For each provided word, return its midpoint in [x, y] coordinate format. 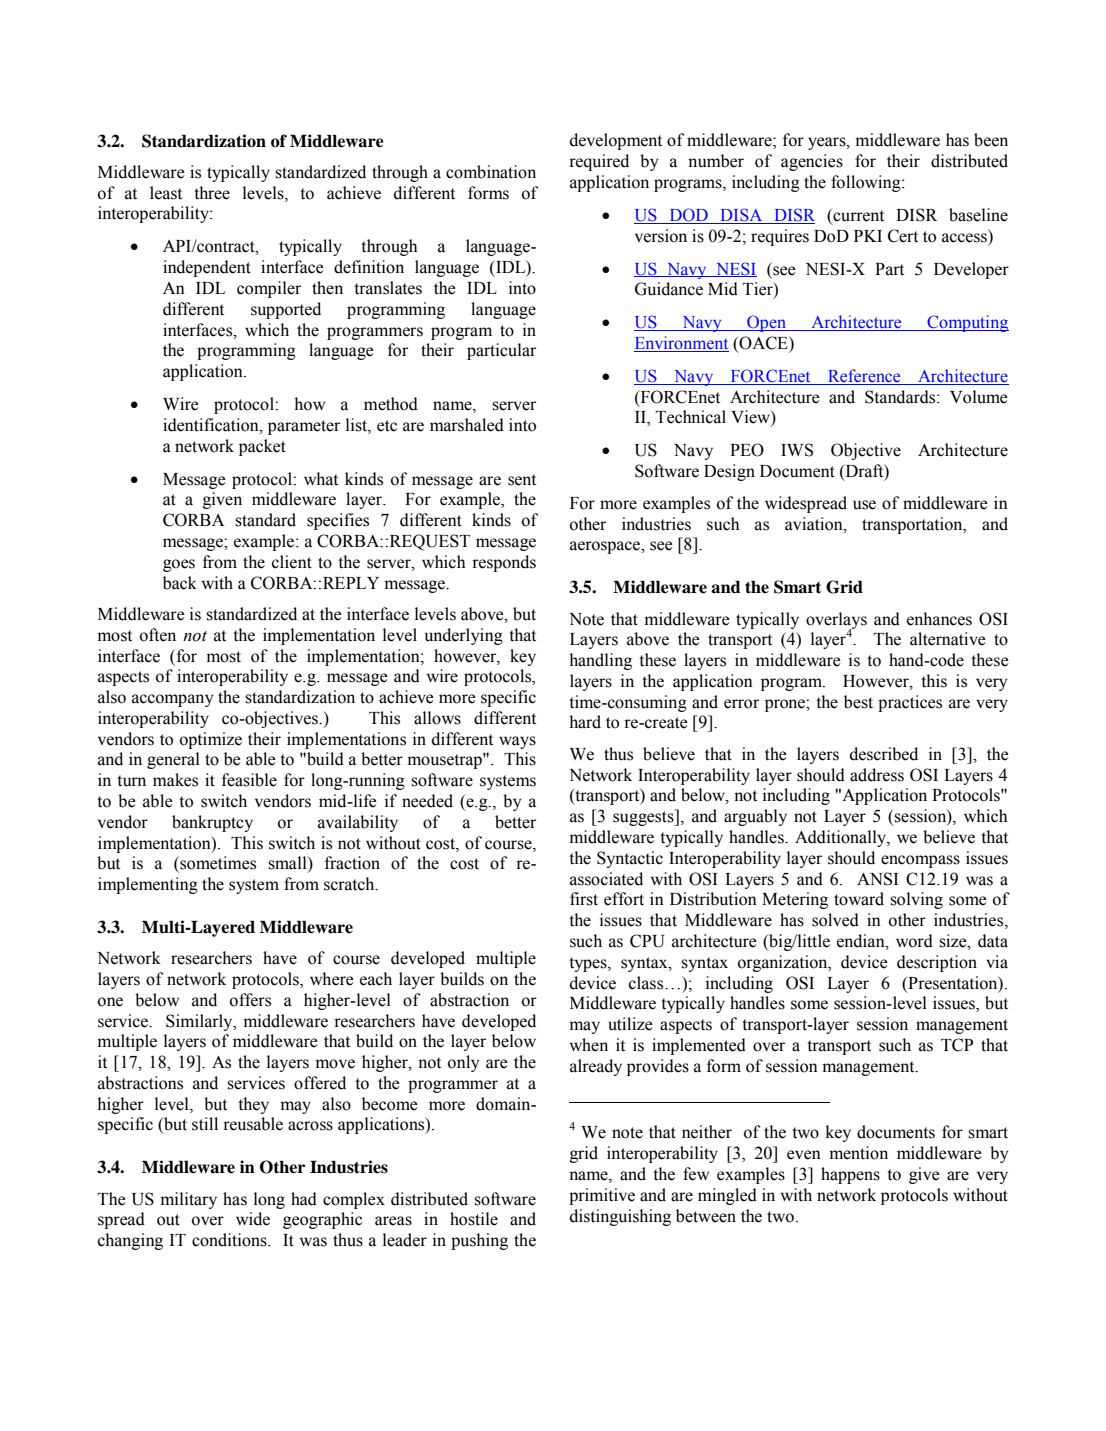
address [877, 775]
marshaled [467, 425]
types [589, 964]
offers [250, 1000]
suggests [644, 817]
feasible [249, 780]
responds [504, 563]
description [937, 963]
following [867, 183]
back [180, 583]
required [599, 162]
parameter [304, 427]
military [189, 1200]
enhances [939, 619]
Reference [864, 377]
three [212, 193]
